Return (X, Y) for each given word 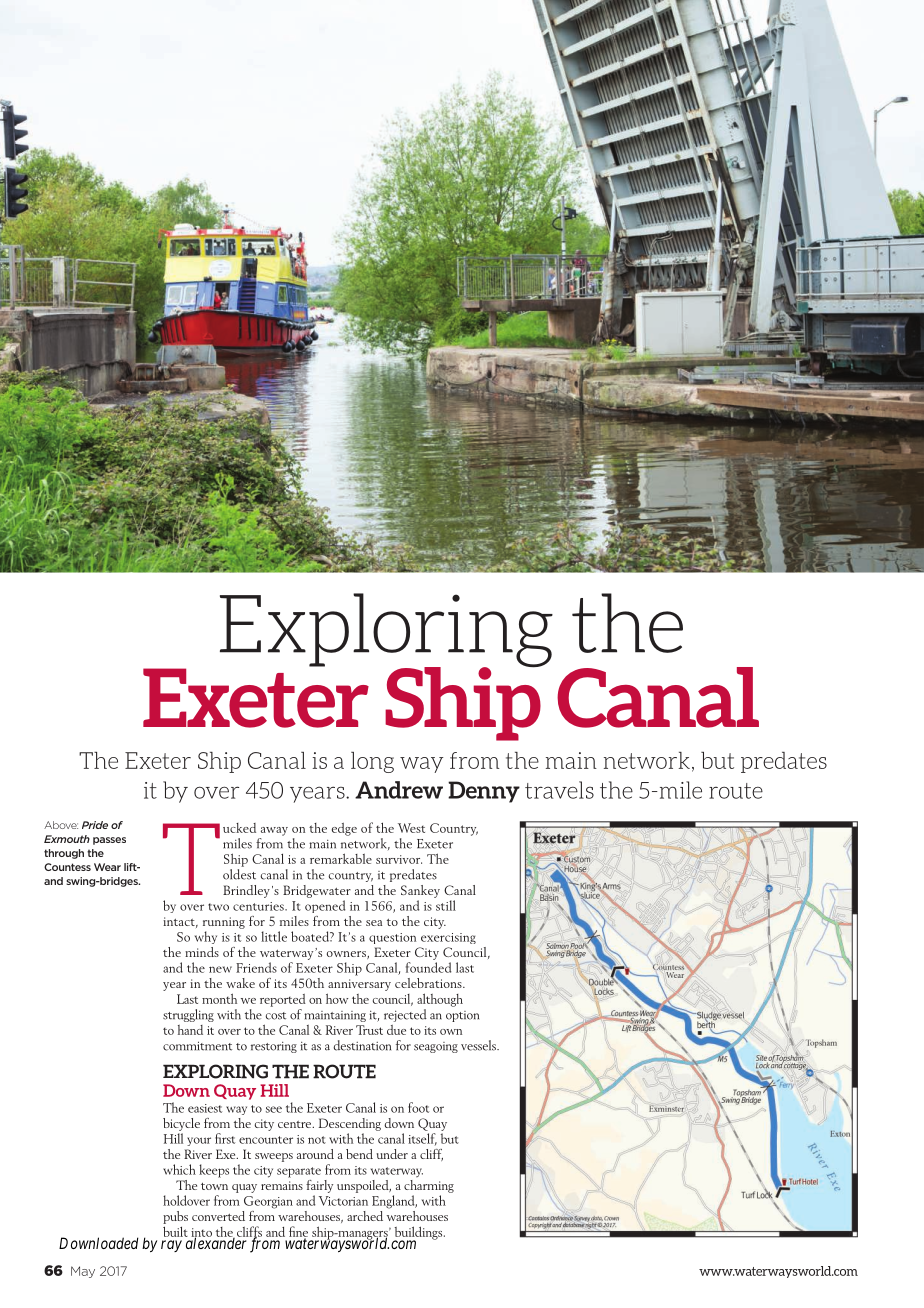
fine (298, 1232)
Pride (95, 825)
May (83, 1272)
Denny (484, 792)
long (372, 762)
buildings (419, 1234)
